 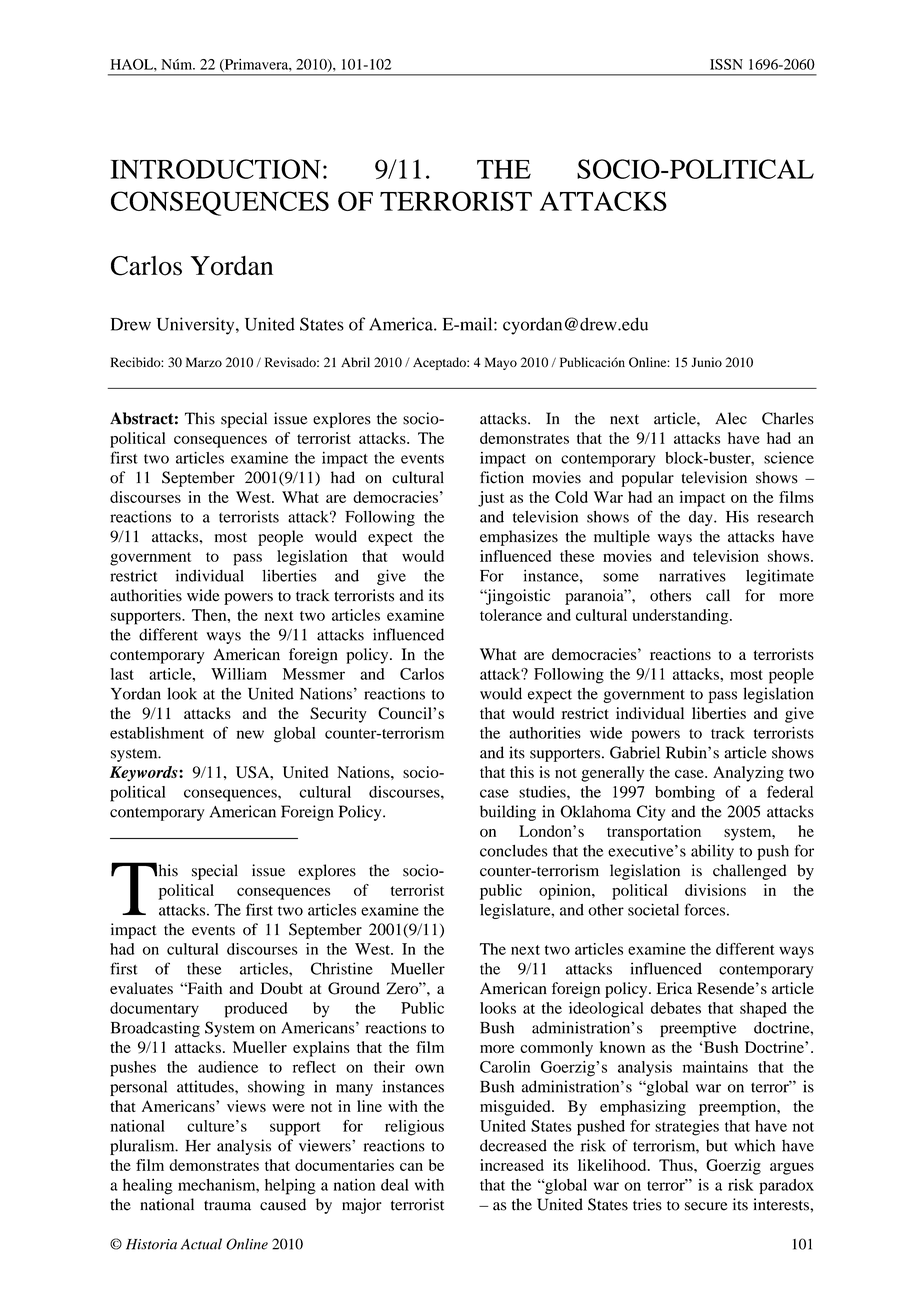 I want to click on trauma, so click(x=227, y=1205).
